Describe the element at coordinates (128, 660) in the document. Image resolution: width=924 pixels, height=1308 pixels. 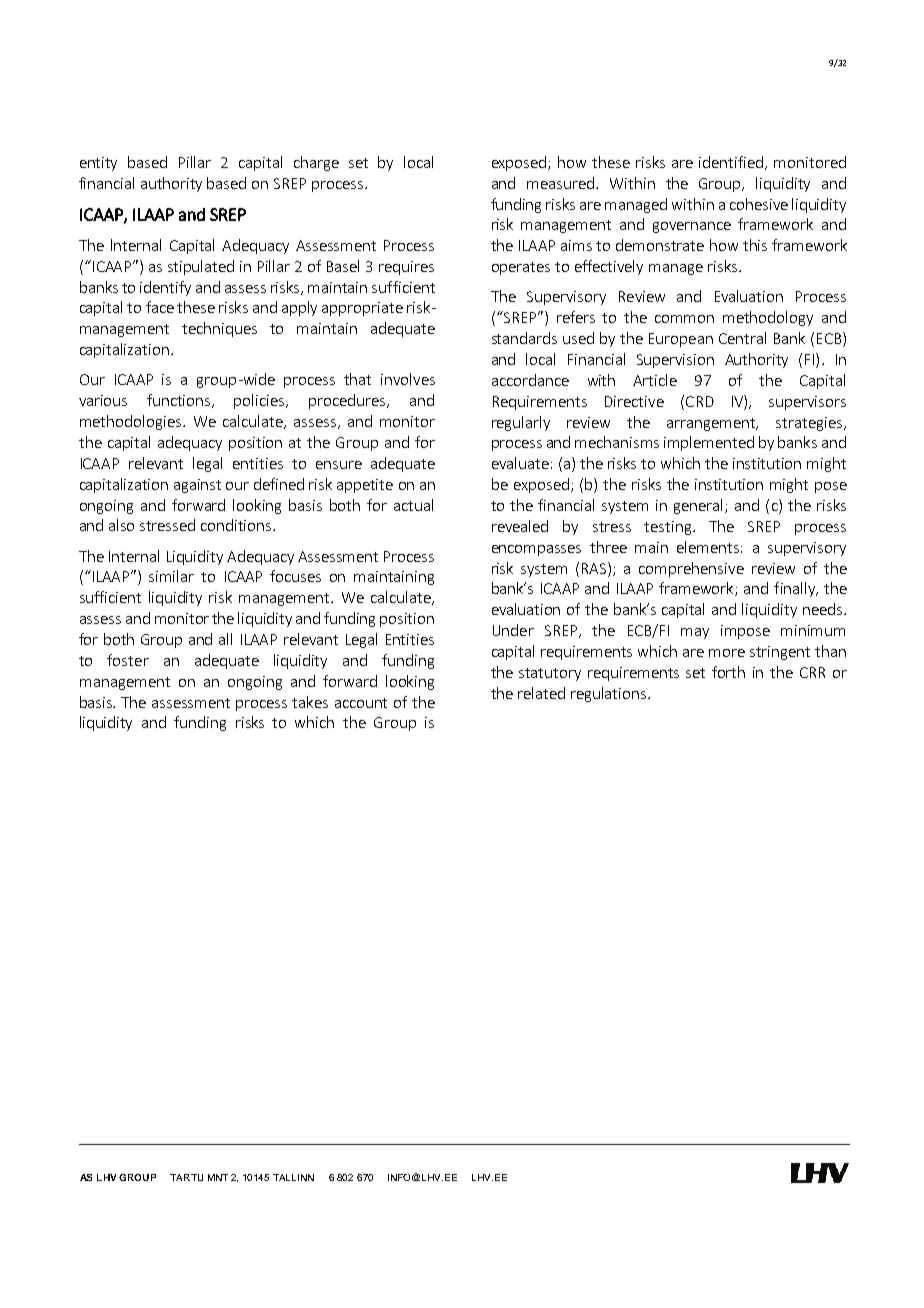
I see `foster` at that location.
